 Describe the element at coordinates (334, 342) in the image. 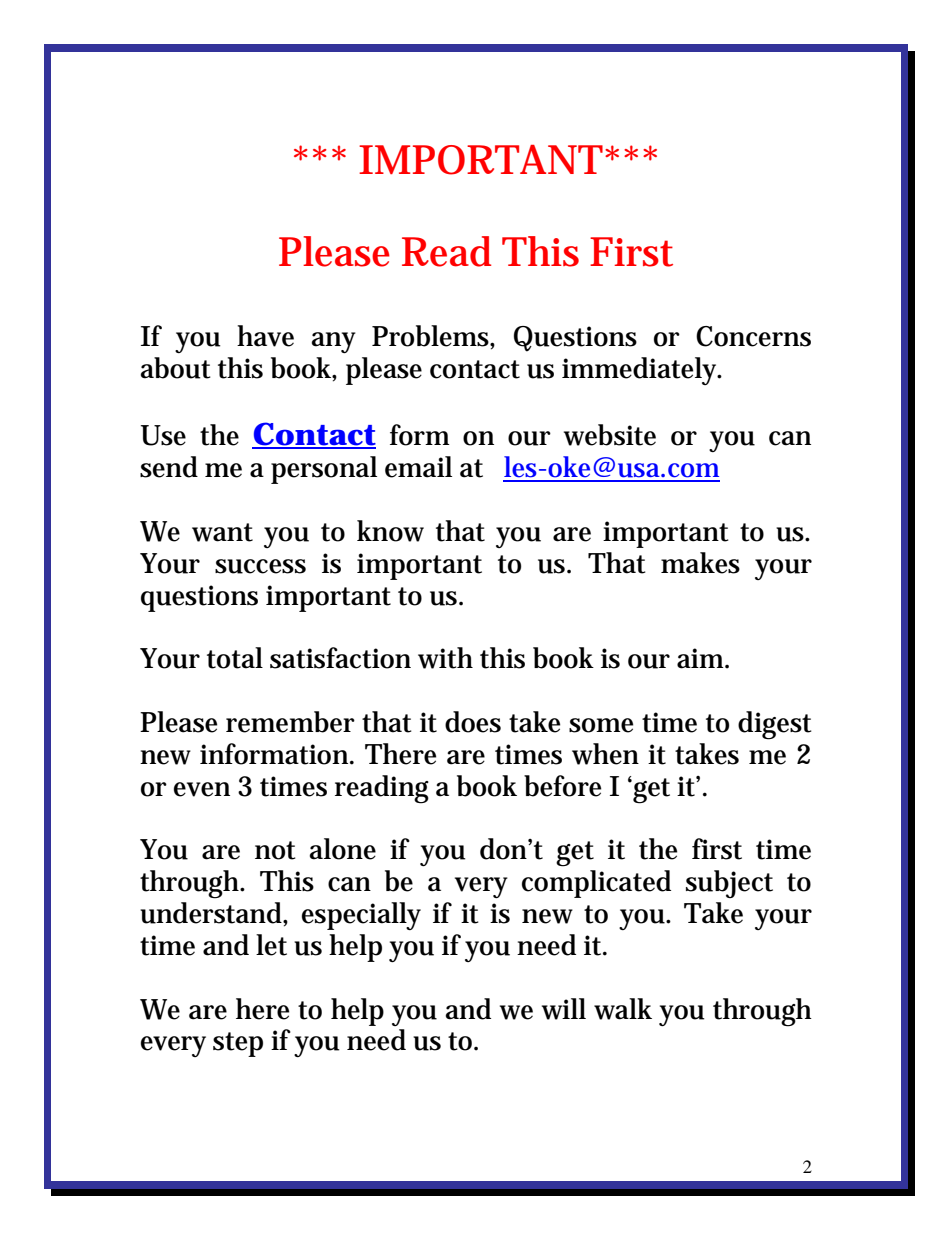

I see `any` at that location.
